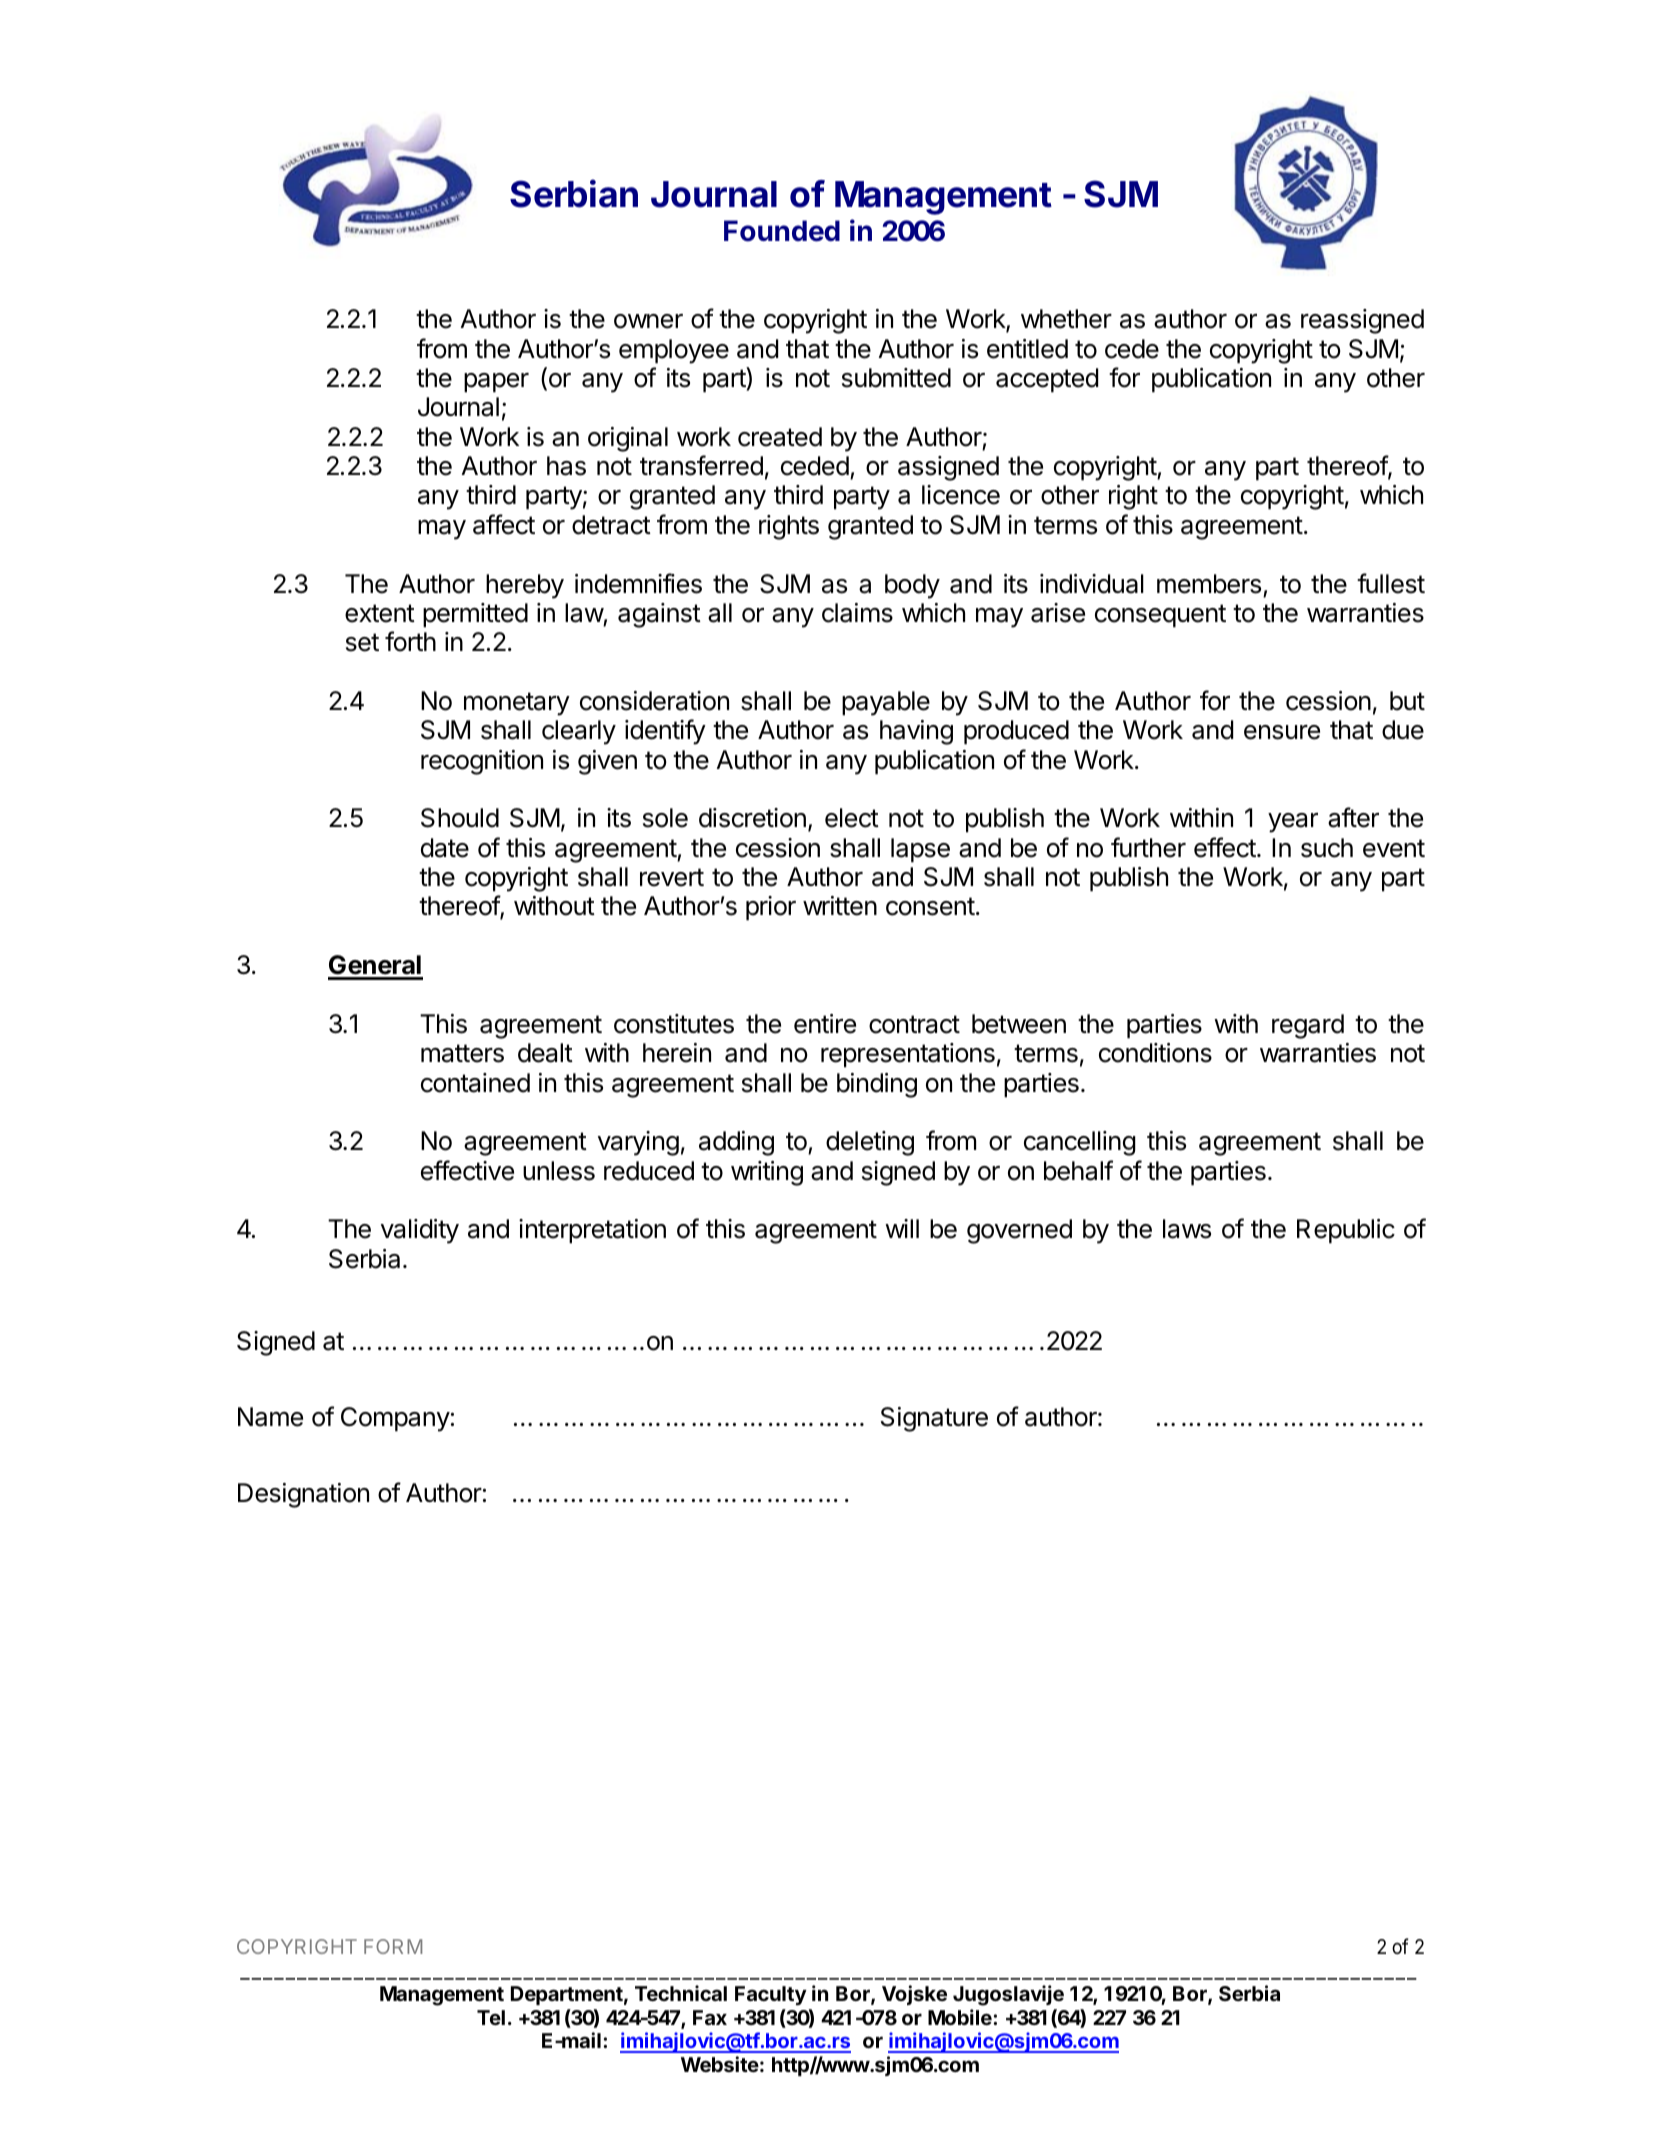 The height and width of the image is (2149, 1660). I want to click on Republic, so click(1346, 1231).
